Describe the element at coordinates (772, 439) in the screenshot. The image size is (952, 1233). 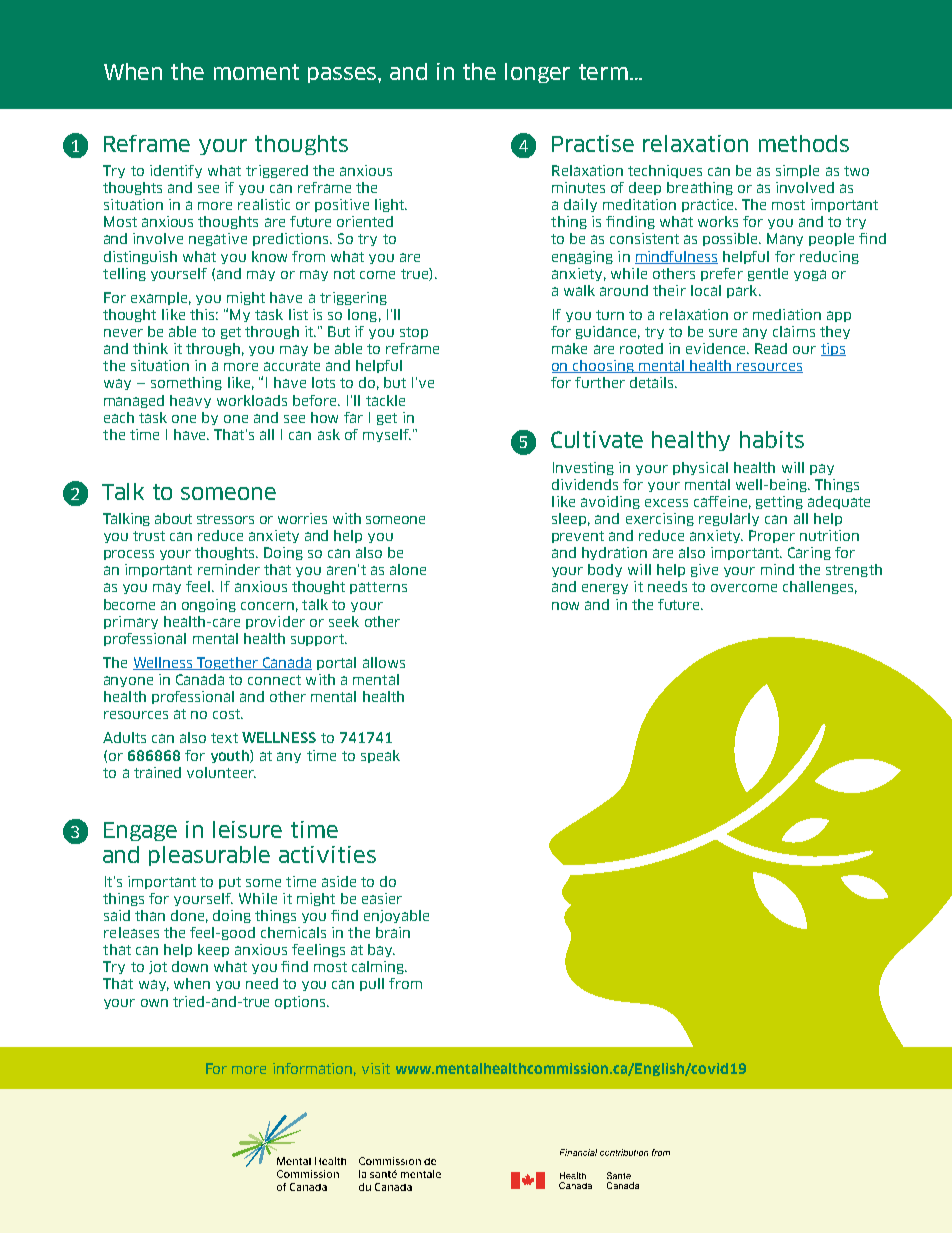
I see `habits` at that location.
